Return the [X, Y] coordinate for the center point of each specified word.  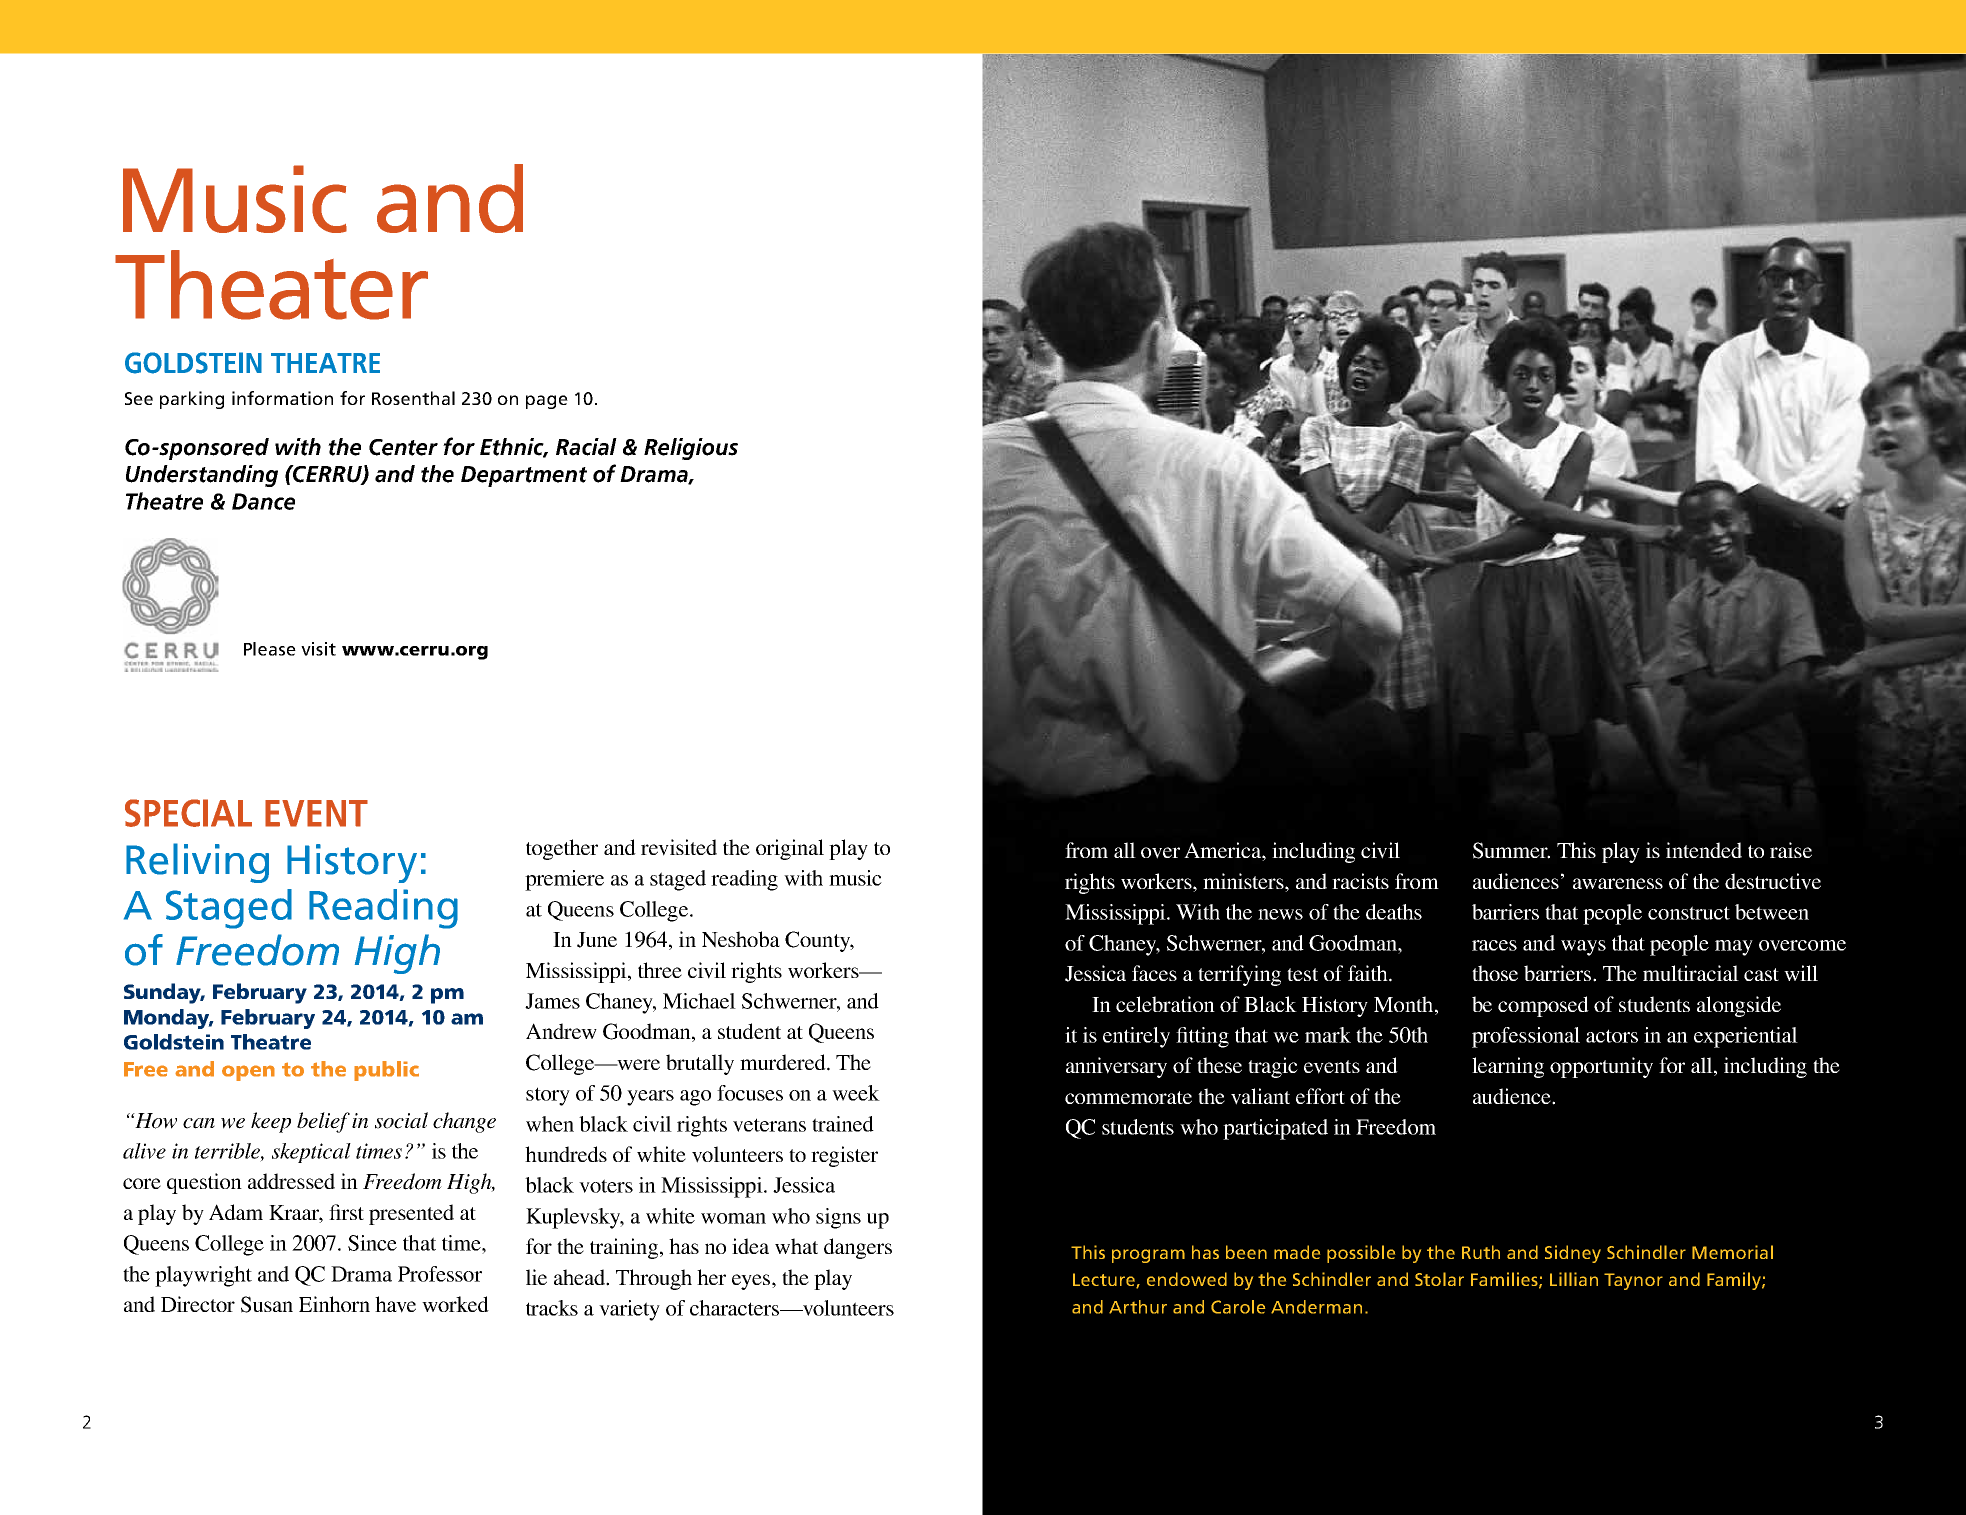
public [386, 1071]
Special [188, 813]
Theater [271, 285]
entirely [1136, 1037]
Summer [1511, 850]
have [395, 1304]
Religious [691, 449]
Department [524, 476]
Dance [263, 501]
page [547, 402]
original [790, 849]
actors [1612, 1036]
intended [1704, 850]
